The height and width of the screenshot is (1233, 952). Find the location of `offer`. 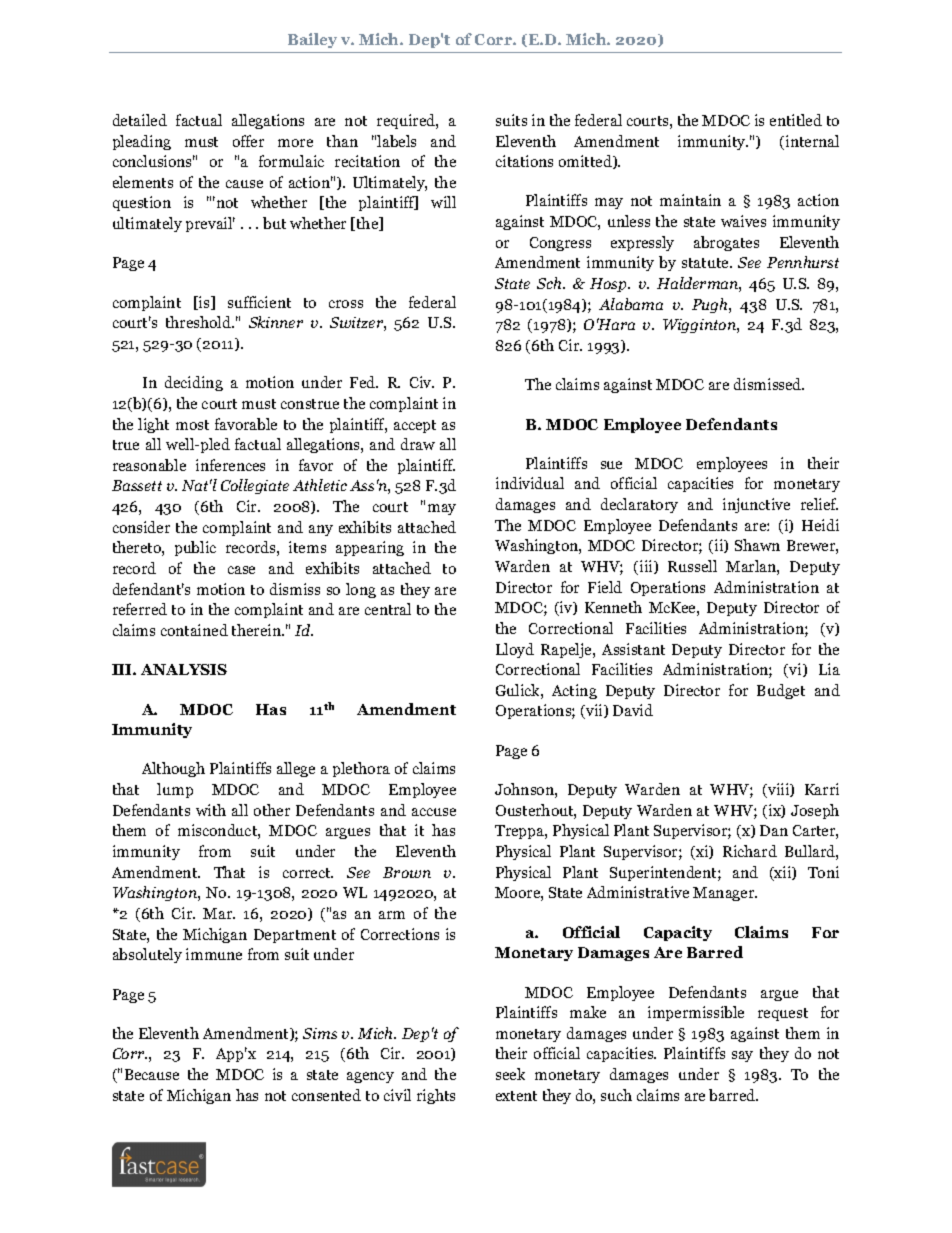

offer is located at coordinates (248, 141).
